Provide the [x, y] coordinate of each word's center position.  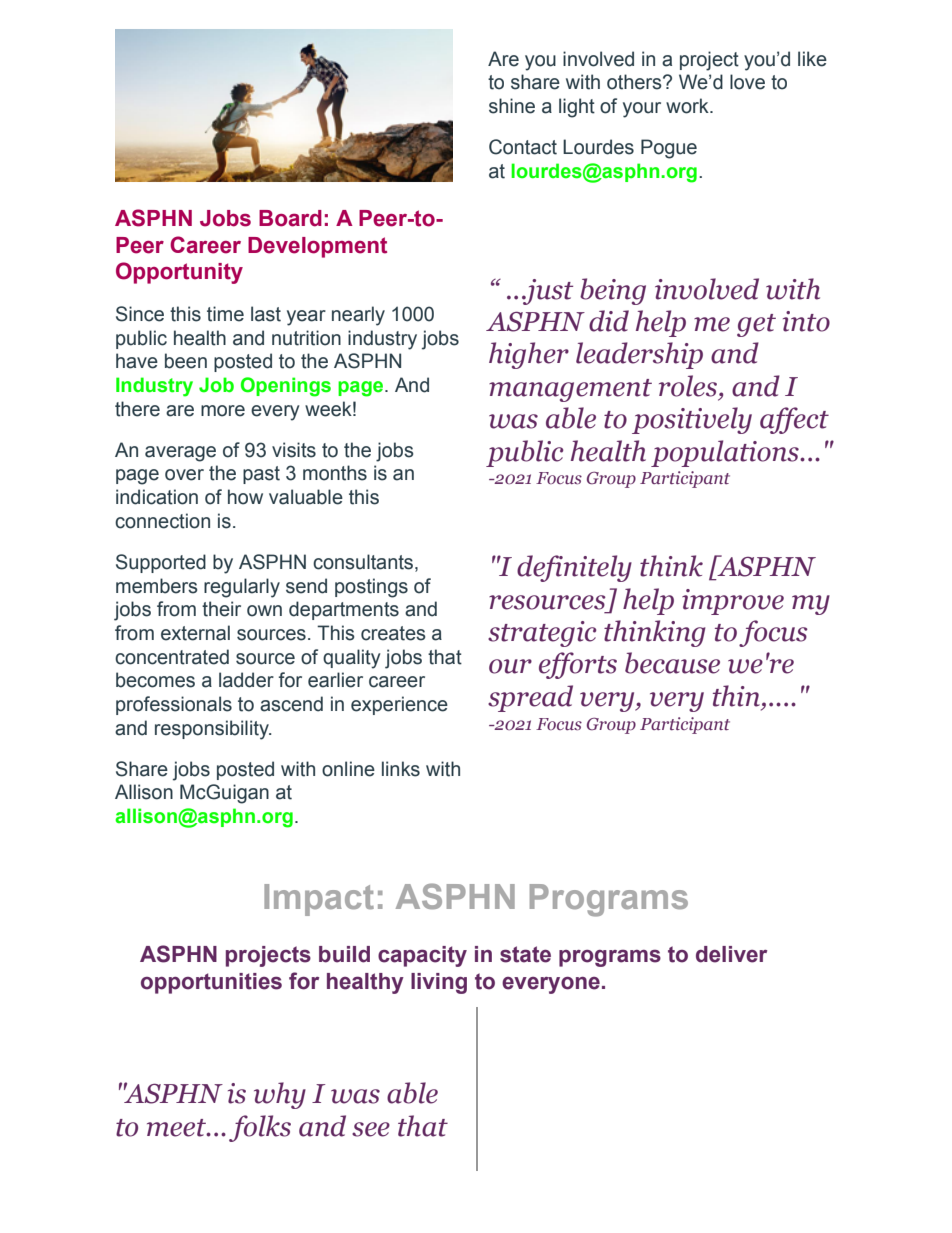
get [756, 325]
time [225, 314]
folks [260, 1128]
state [525, 954]
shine [512, 106]
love [747, 82]
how [245, 497]
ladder [246, 680]
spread [530, 698]
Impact [319, 900]
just [547, 292]
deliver [731, 954]
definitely [574, 568]
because [672, 663]
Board [290, 218]
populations [726, 453]
